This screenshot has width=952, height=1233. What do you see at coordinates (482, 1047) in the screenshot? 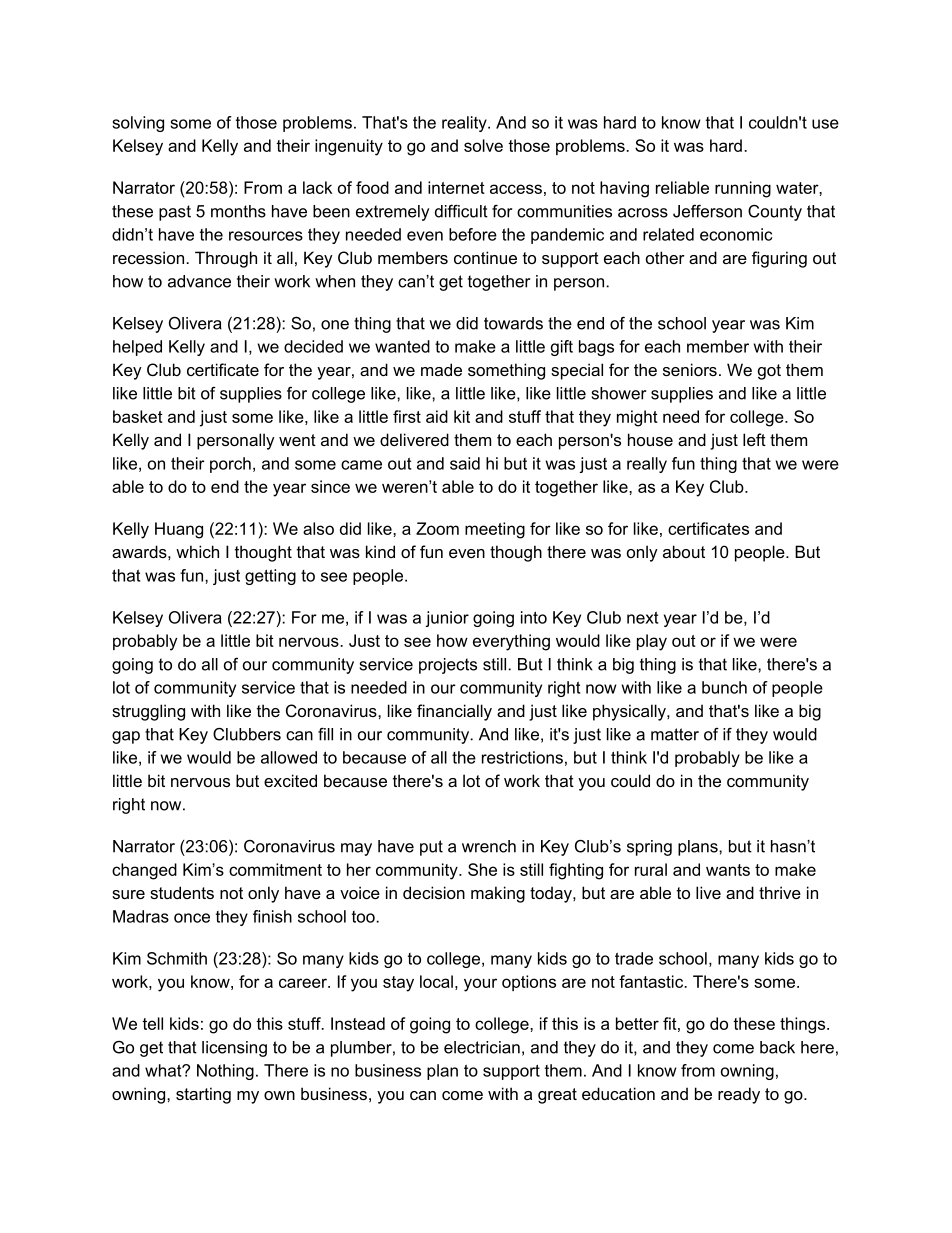
I see `electrician` at bounding box center [482, 1047].
